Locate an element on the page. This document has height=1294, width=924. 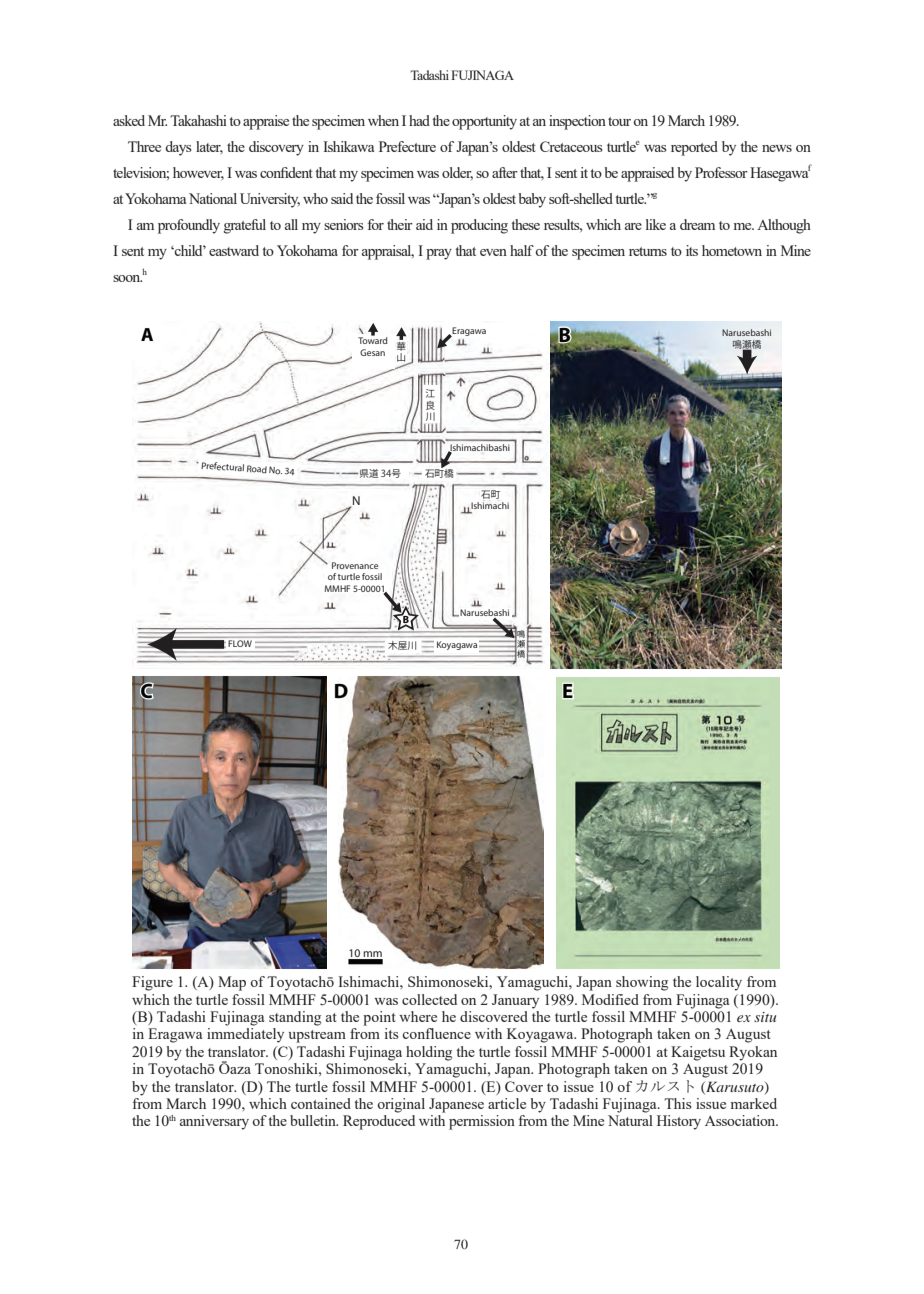
permission is located at coordinates (482, 1122).
